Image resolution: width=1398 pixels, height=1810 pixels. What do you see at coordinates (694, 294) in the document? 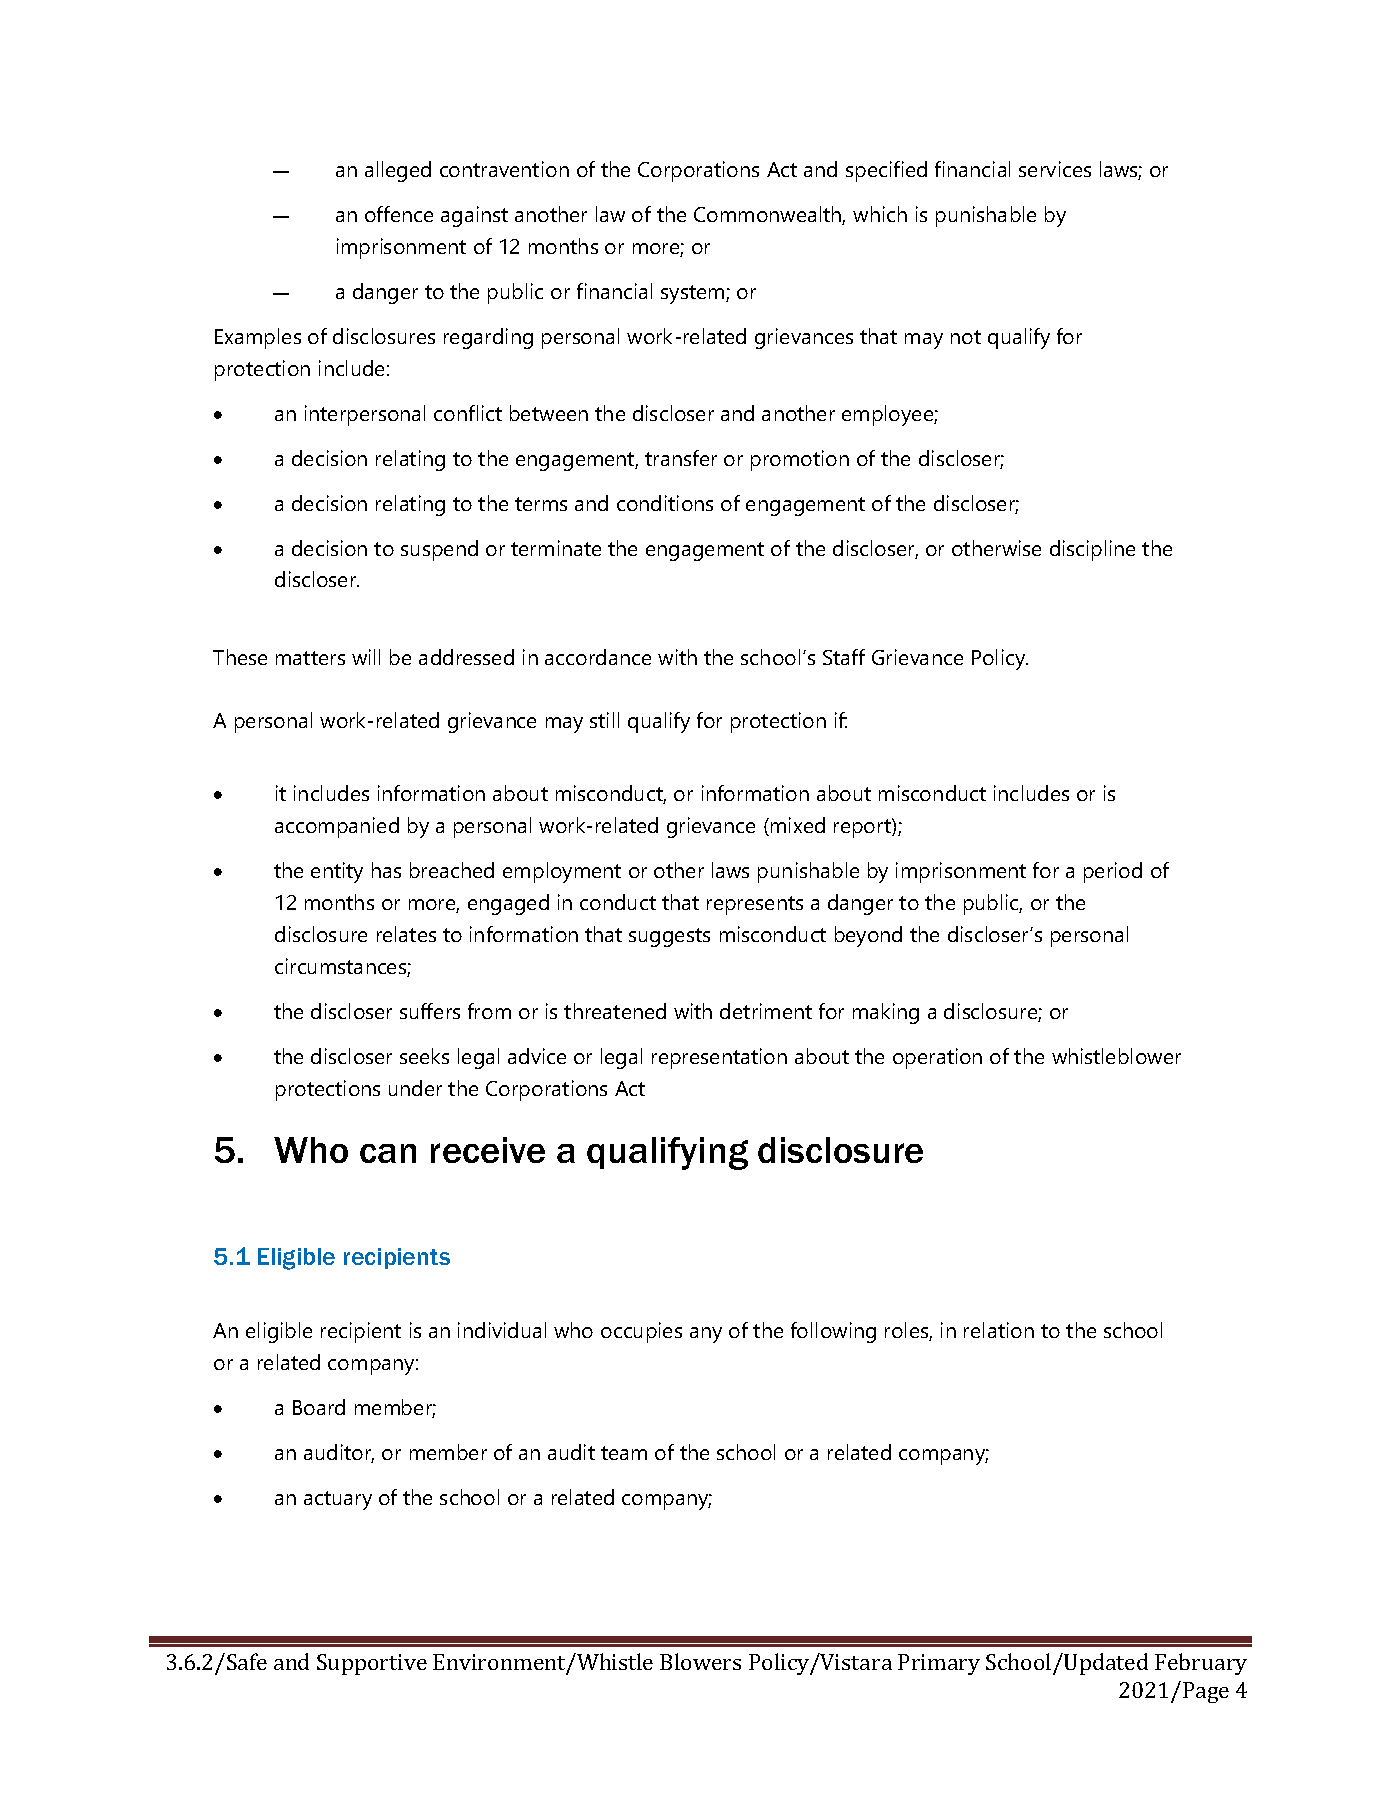
I see `system` at bounding box center [694, 294].
